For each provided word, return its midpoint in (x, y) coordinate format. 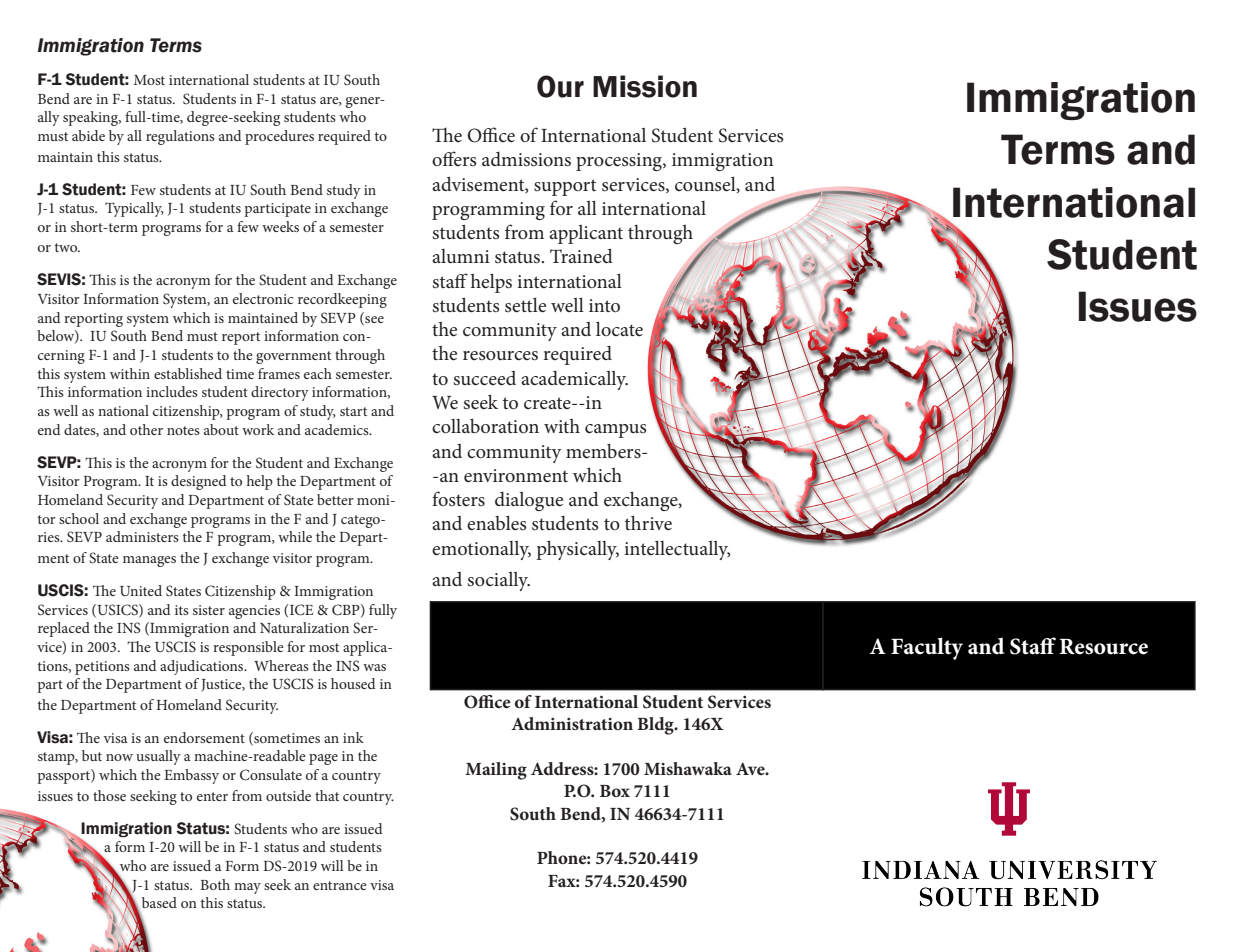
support (565, 187)
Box (615, 791)
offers (454, 159)
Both (215, 884)
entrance (340, 885)
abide (88, 135)
